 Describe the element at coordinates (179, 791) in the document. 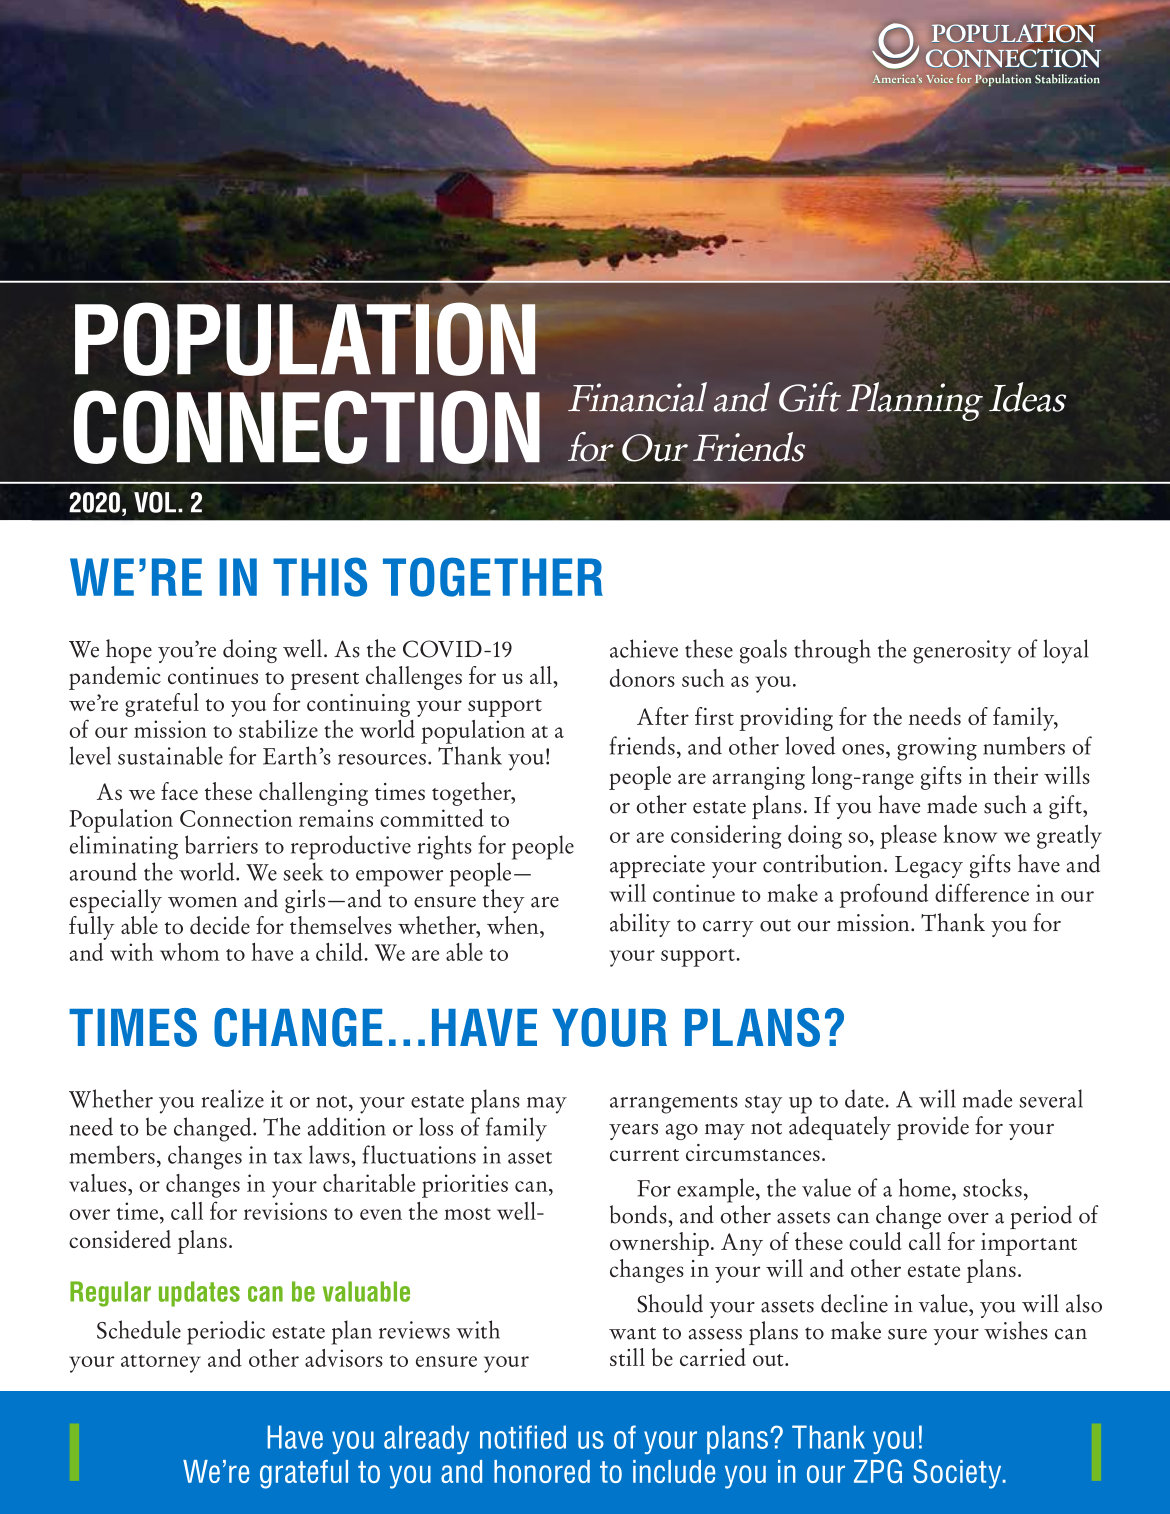

I see `face` at that location.
